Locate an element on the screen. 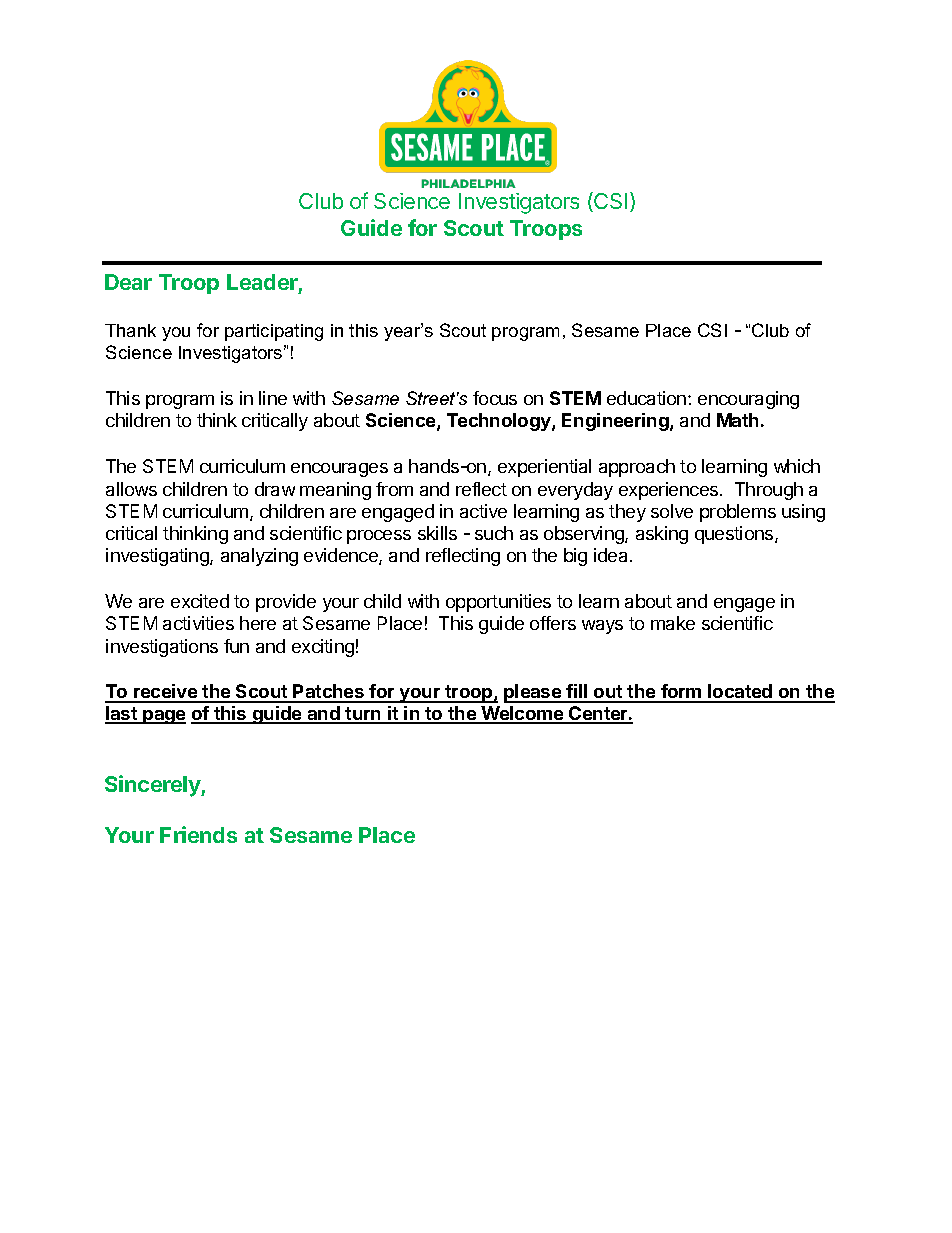 The width and height of the screenshot is (952, 1233). Friends is located at coordinates (198, 834).
